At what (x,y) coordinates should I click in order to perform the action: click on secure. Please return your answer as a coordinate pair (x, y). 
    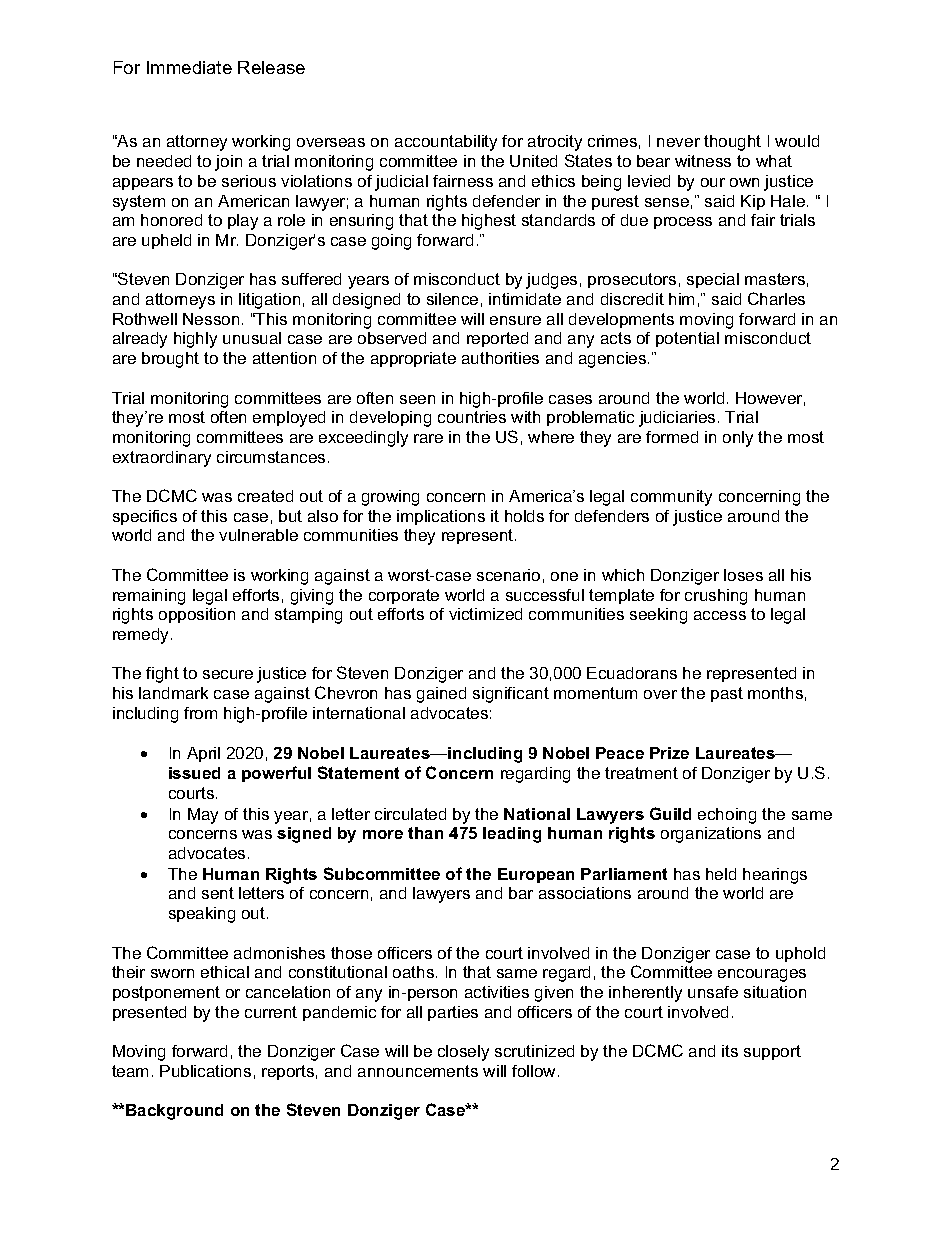
    Looking at the image, I should click on (228, 674).
